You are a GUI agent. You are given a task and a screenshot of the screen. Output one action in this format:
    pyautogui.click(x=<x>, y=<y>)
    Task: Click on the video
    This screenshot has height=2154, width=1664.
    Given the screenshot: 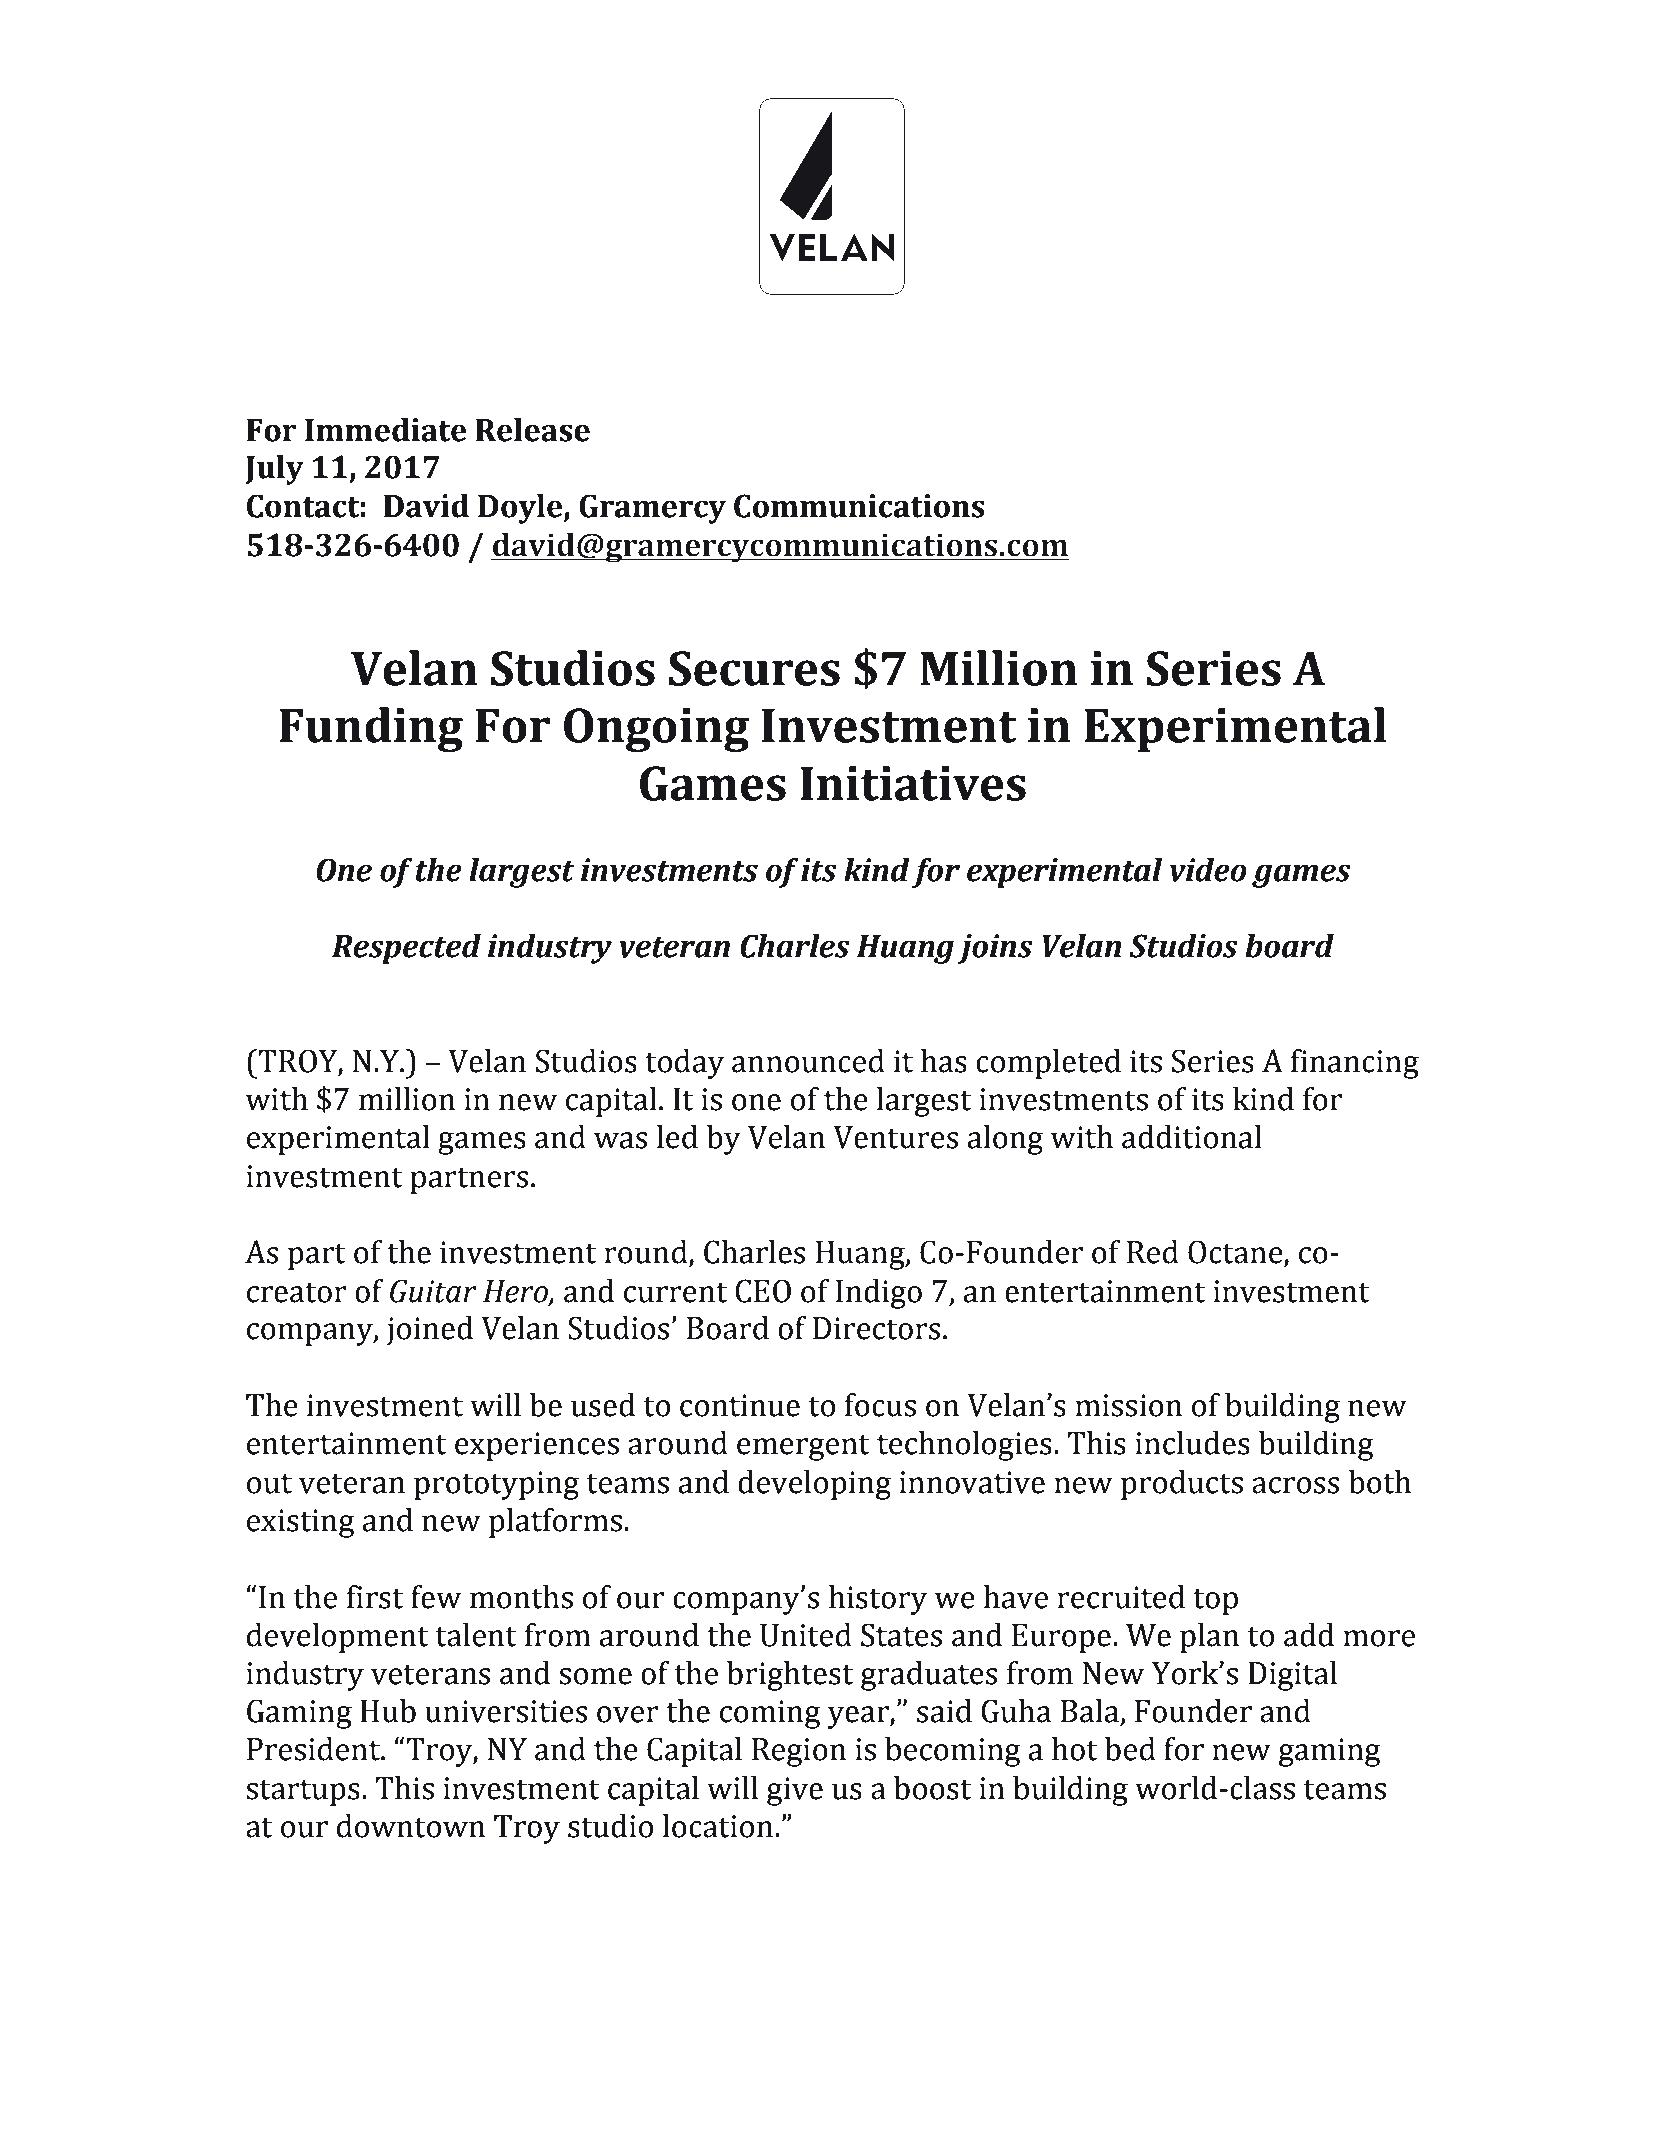 What is the action you would take?
    pyautogui.click(x=1208, y=870)
